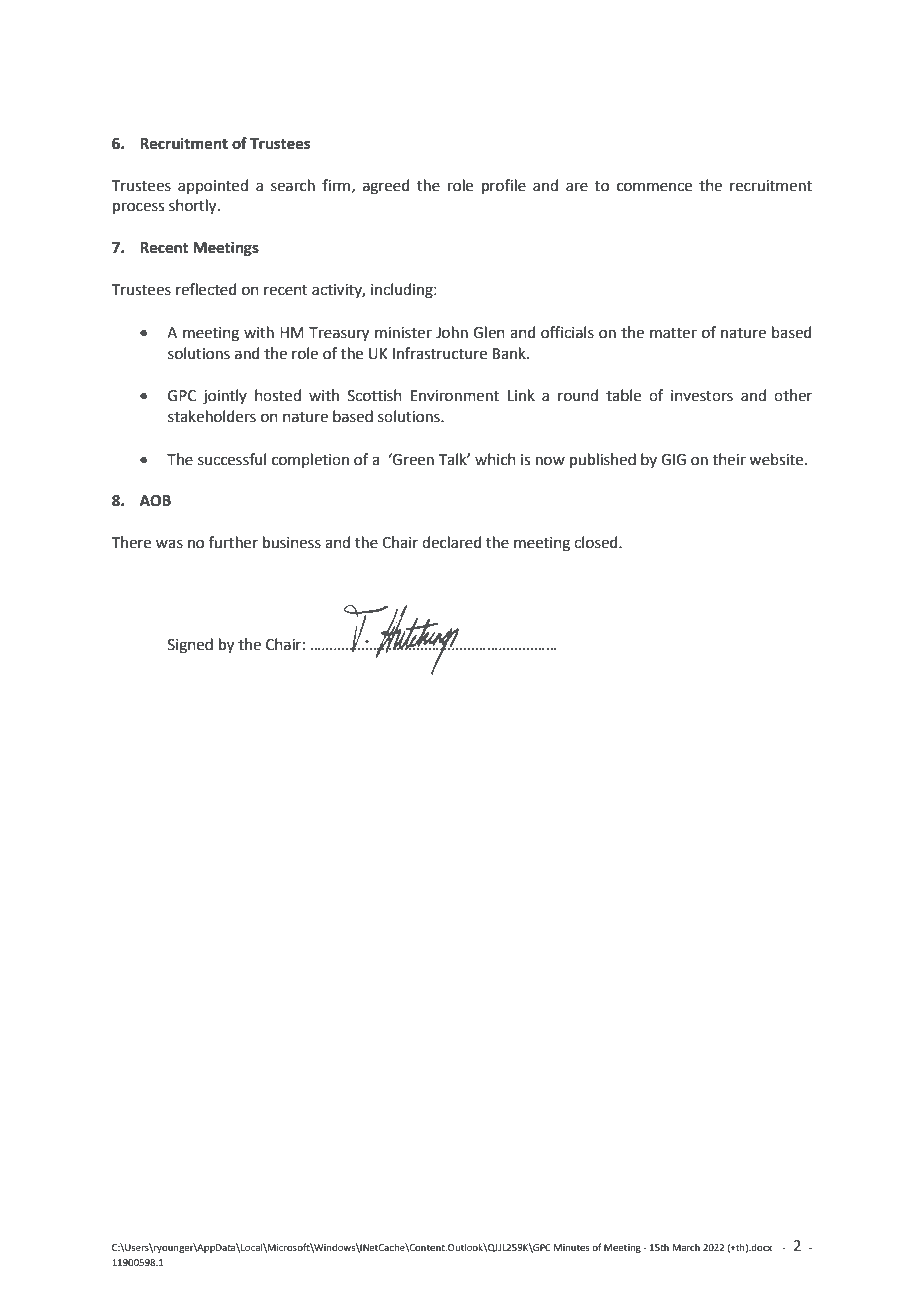  I want to click on Minutes, so click(572, 1247).
